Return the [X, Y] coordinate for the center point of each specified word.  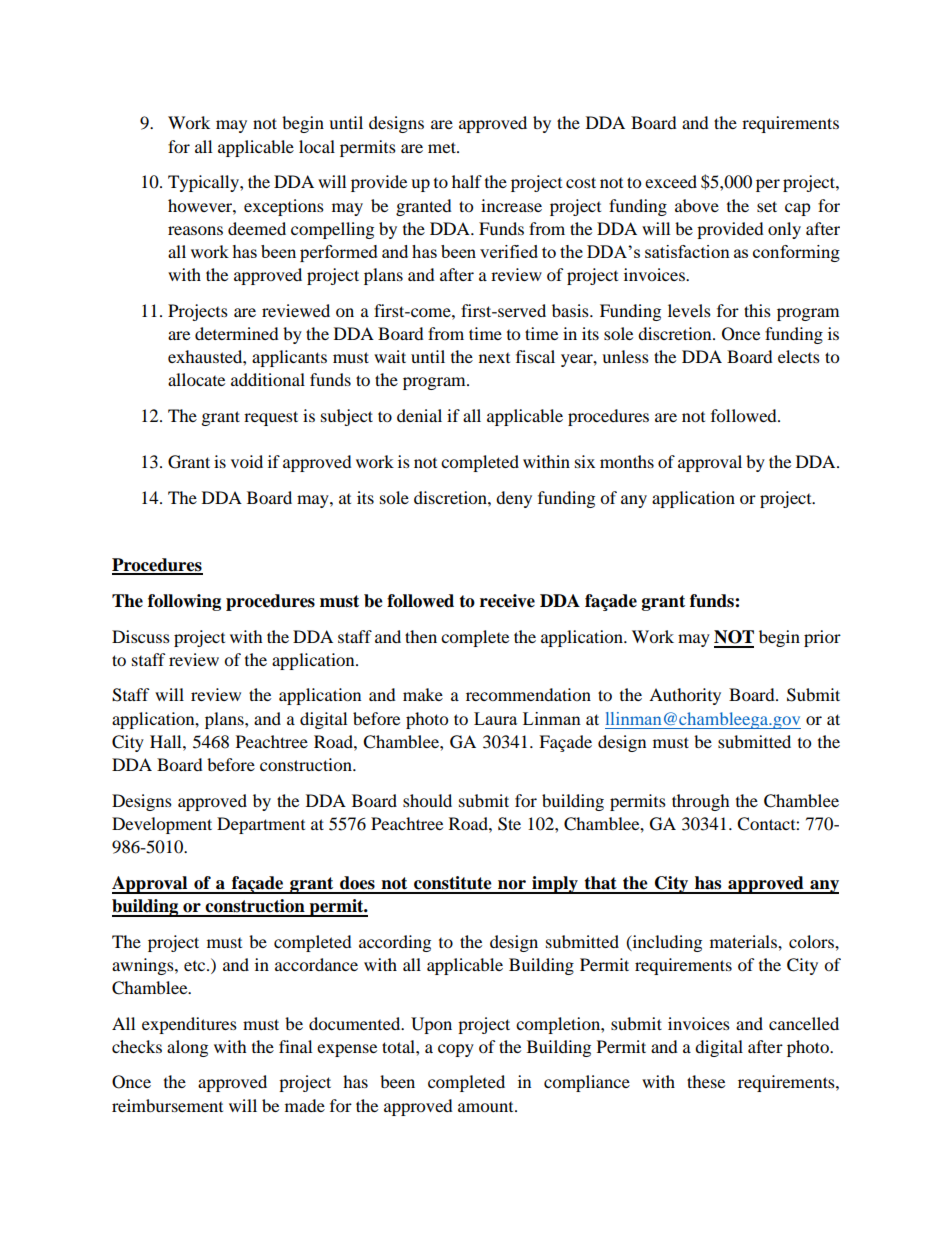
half [467, 181]
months [627, 461]
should [427, 800]
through [701, 802]
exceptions [284, 207]
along [187, 1048]
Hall [167, 741]
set [767, 206]
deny [514, 499]
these [706, 1081]
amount [487, 1107]
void [247, 461]
